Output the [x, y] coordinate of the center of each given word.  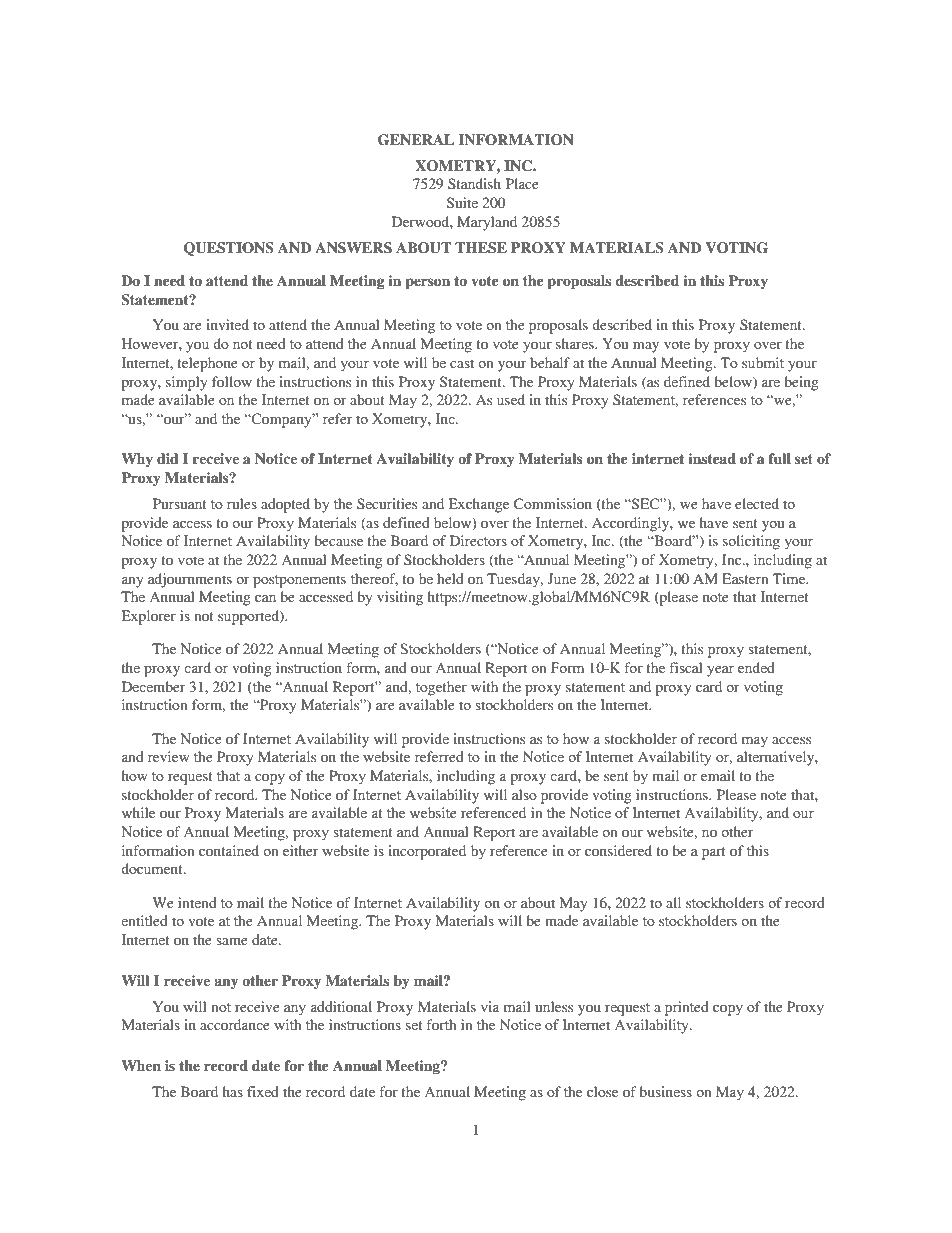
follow [232, 381]
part [714, 853]
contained [229, 850]
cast [462, 363]
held [450, 578]
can [265, 598]
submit [763, 362]
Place [522, 183]
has [233, 1091]
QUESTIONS [229, 249]
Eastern [745, 578]
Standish [474, 183]
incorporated [427, 852]
